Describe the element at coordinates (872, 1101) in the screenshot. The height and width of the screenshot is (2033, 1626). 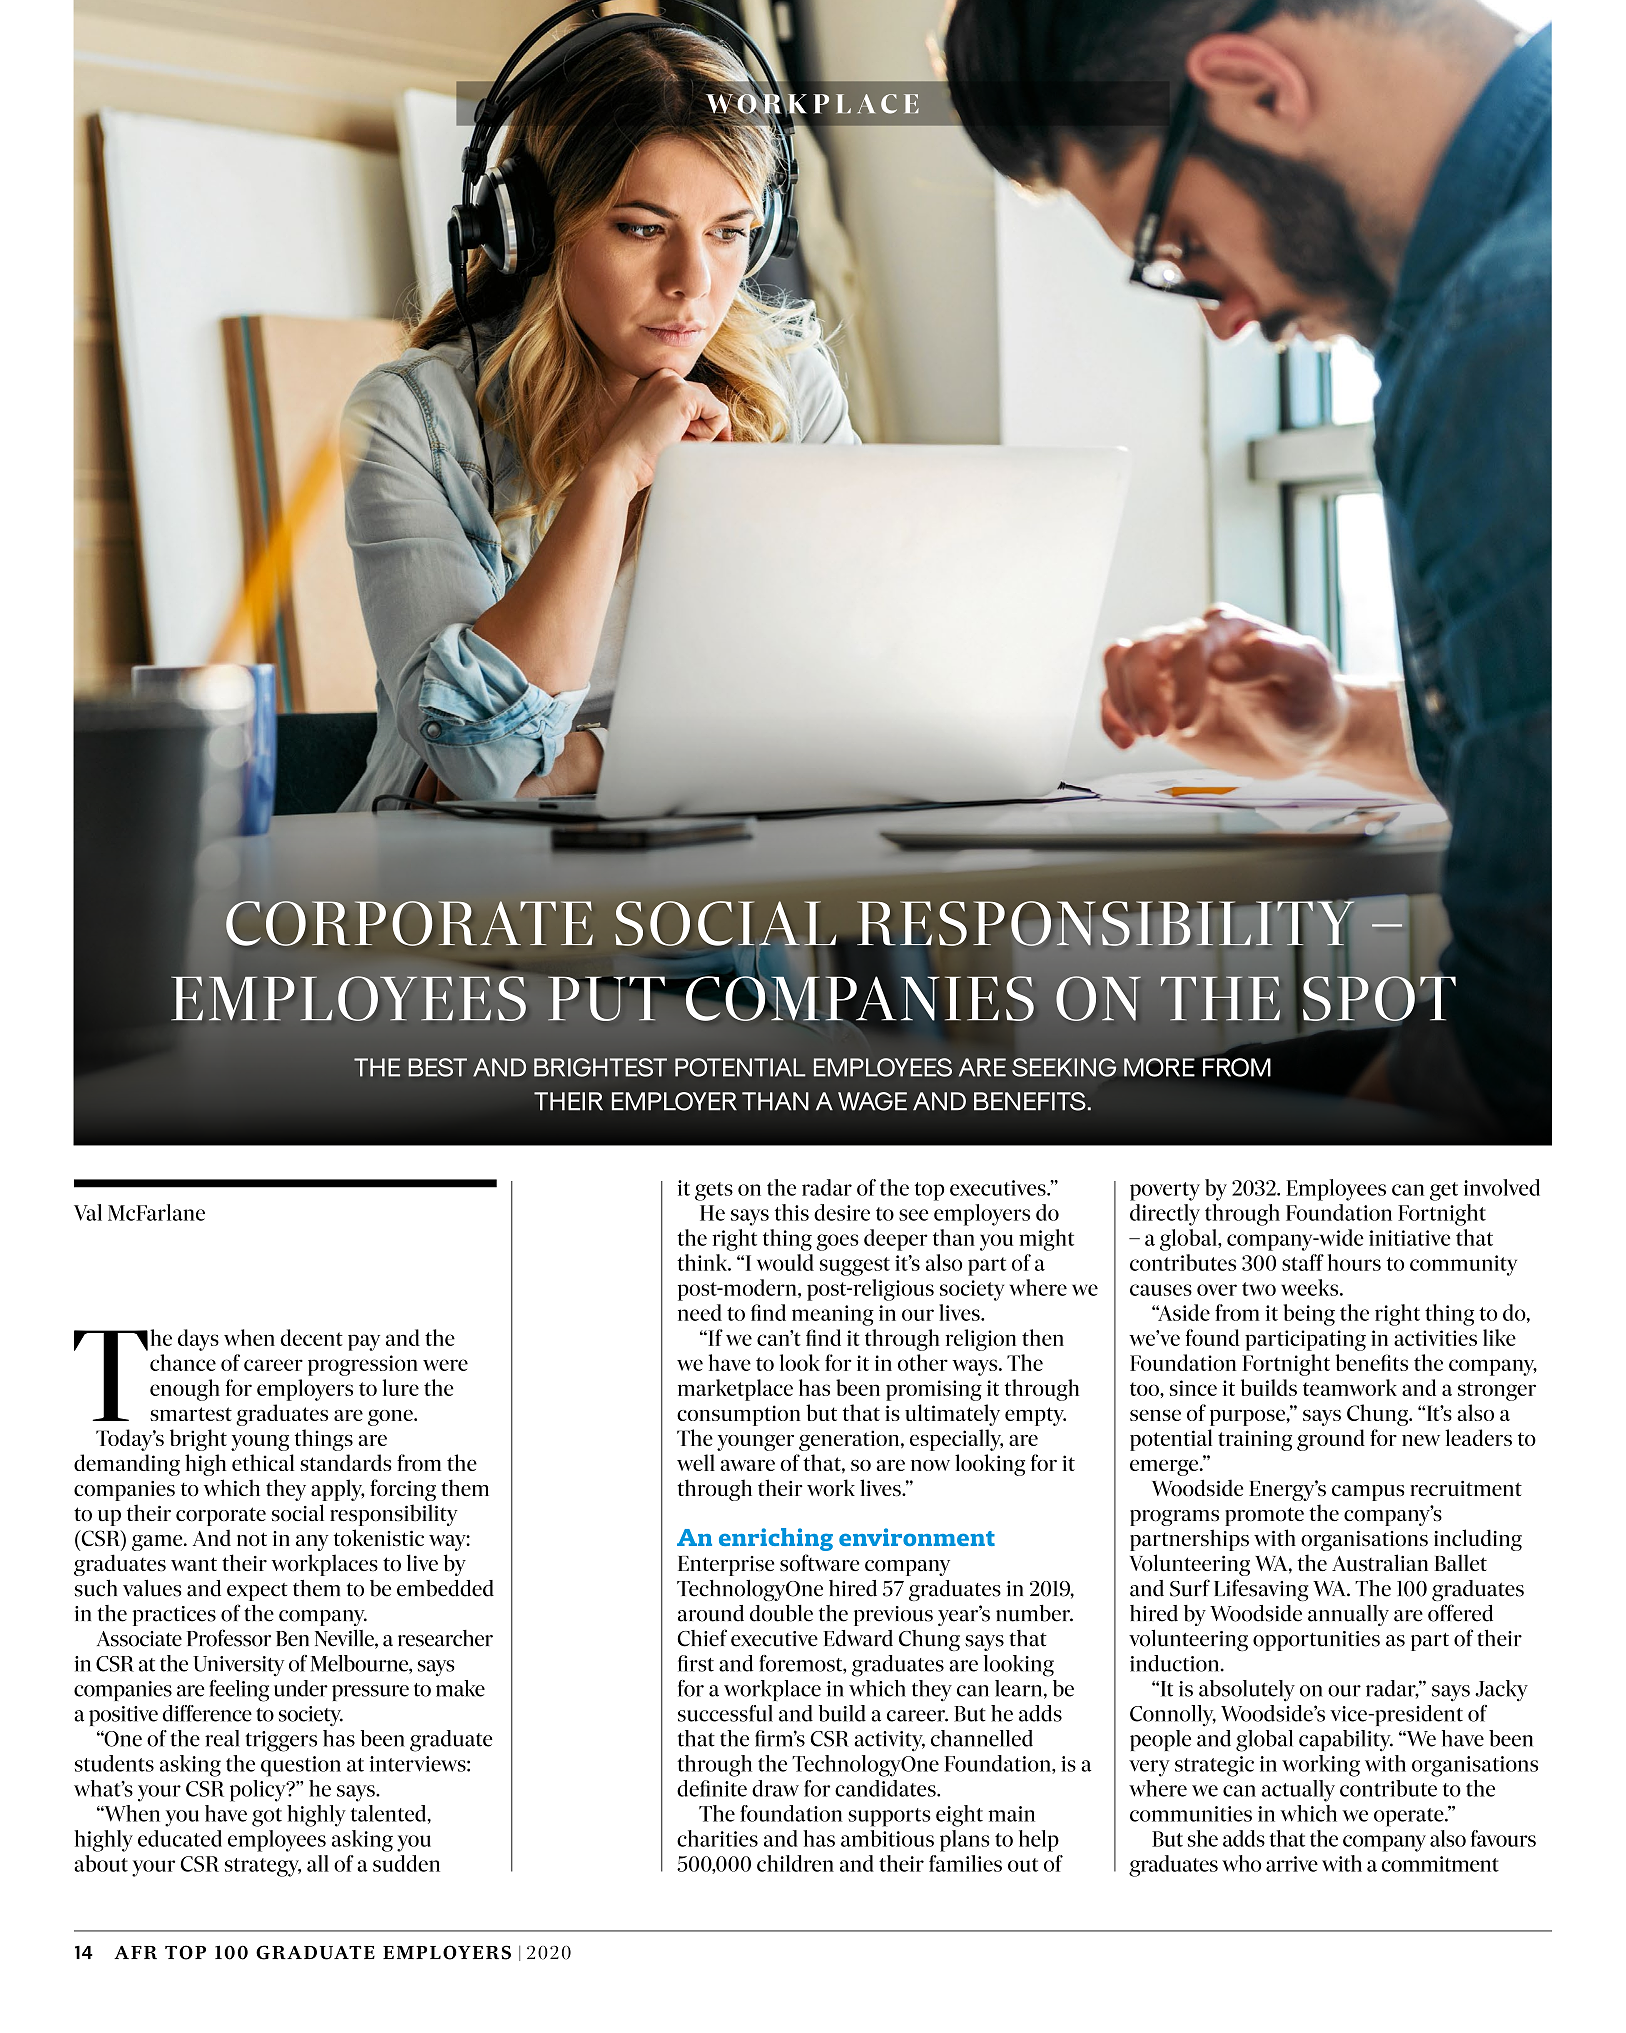
I see `WAGE` at that location.
